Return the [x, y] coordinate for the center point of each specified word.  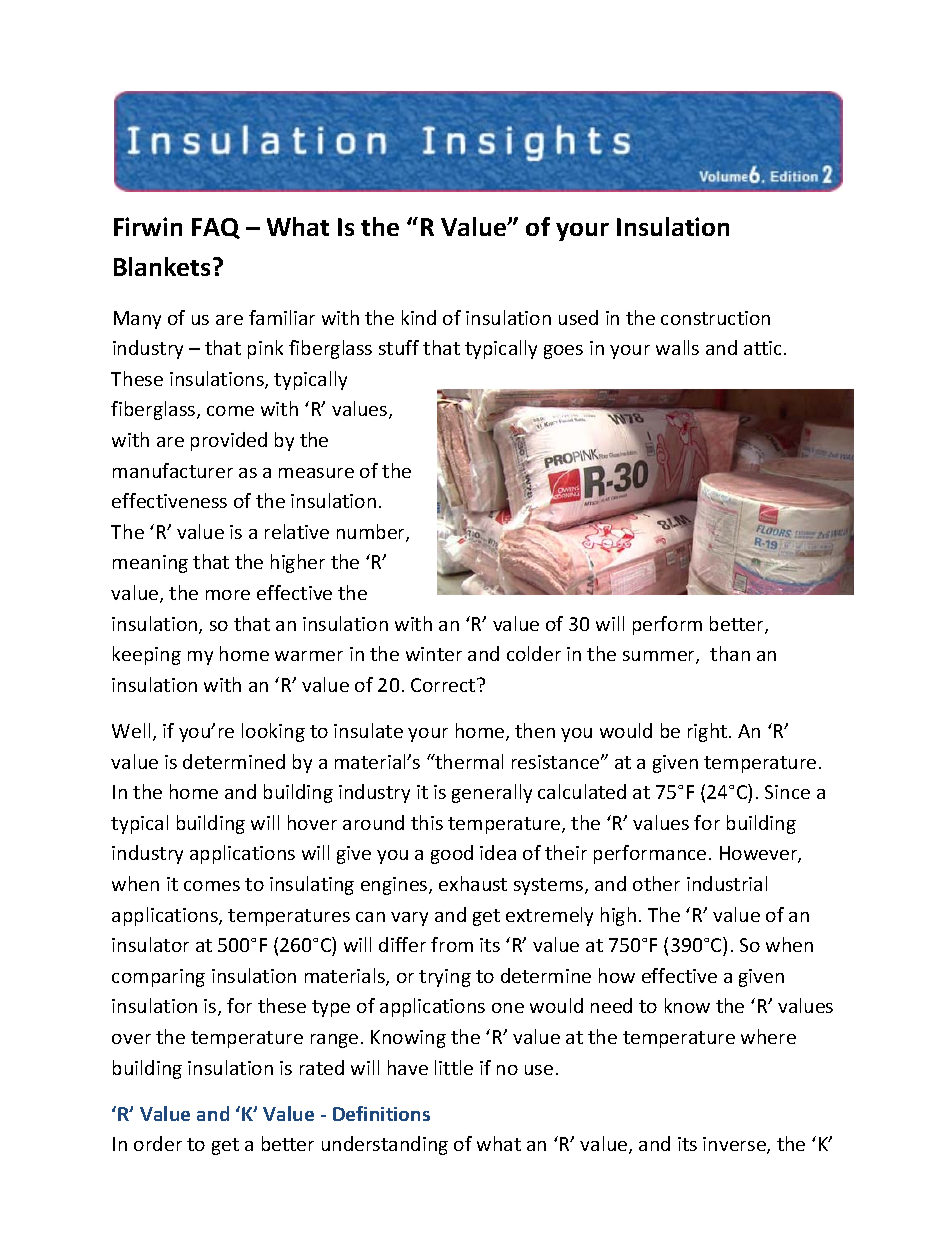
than [730, 653]
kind [419, 317]
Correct [444, 685]
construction [715, 318]
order [158, 1143]
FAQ [216, 228]
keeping [147, 655]
